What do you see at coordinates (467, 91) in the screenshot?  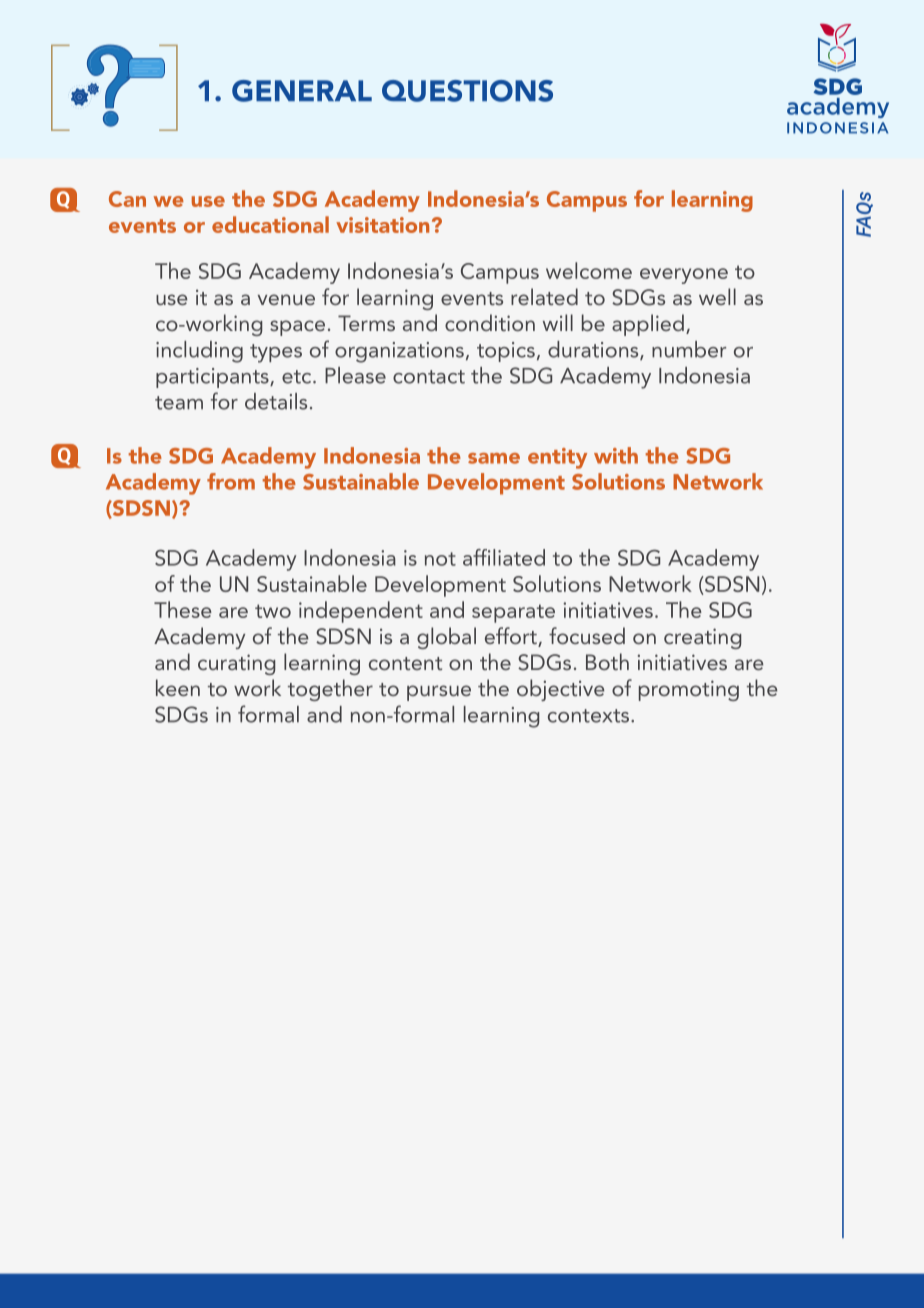 I see `QUESTIONS` at bounding box center [467, 91].
